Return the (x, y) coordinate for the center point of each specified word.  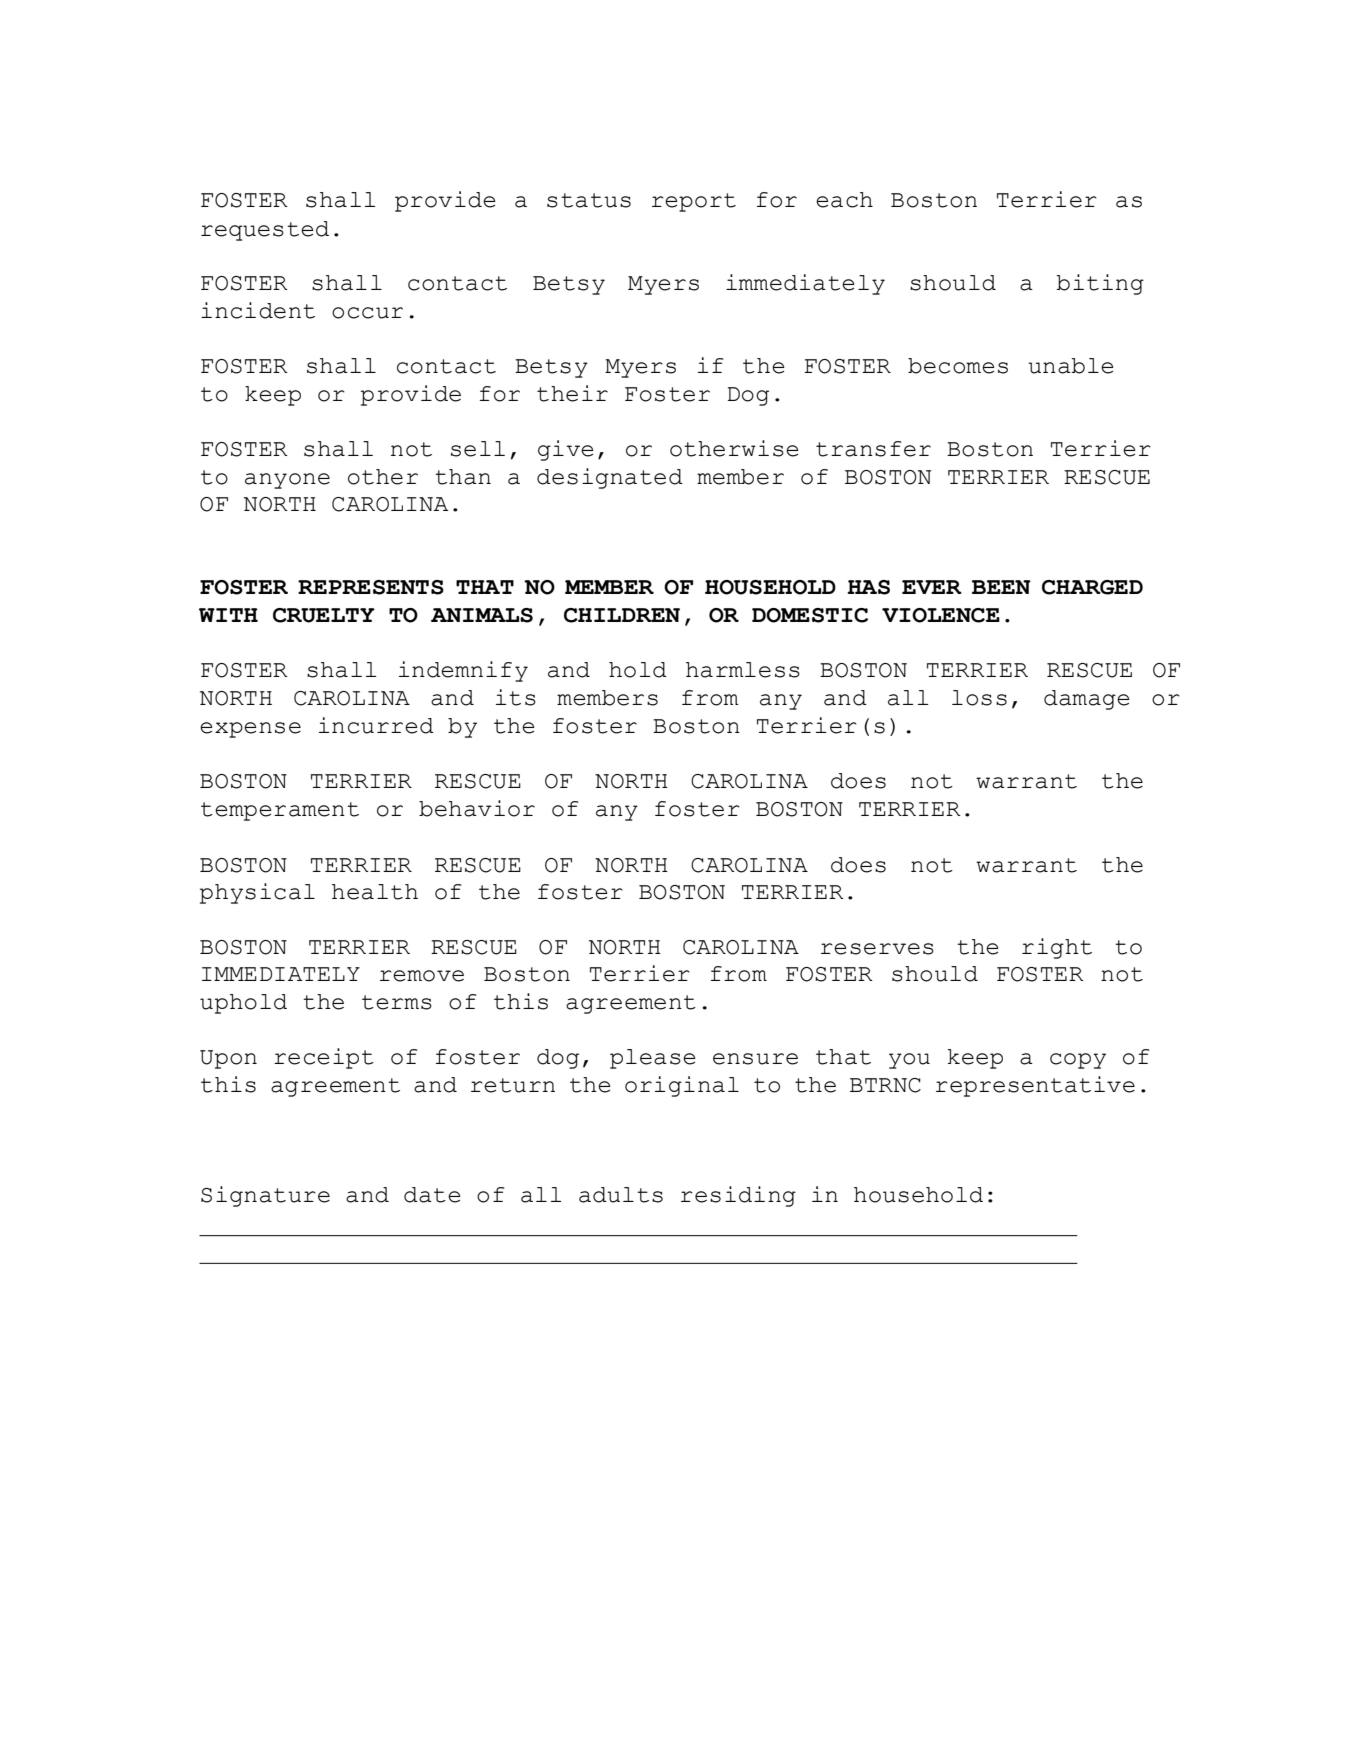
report (694, 202)
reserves (877, 949)
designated (610, 478)
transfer (873, 449)
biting (1100, 284)
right (1057, 948)
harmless (743, 670)
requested (265, 231)
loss (979, 698)
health (375, 892)
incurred (376, 725)
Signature (265, 1196)
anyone (287, 481)
